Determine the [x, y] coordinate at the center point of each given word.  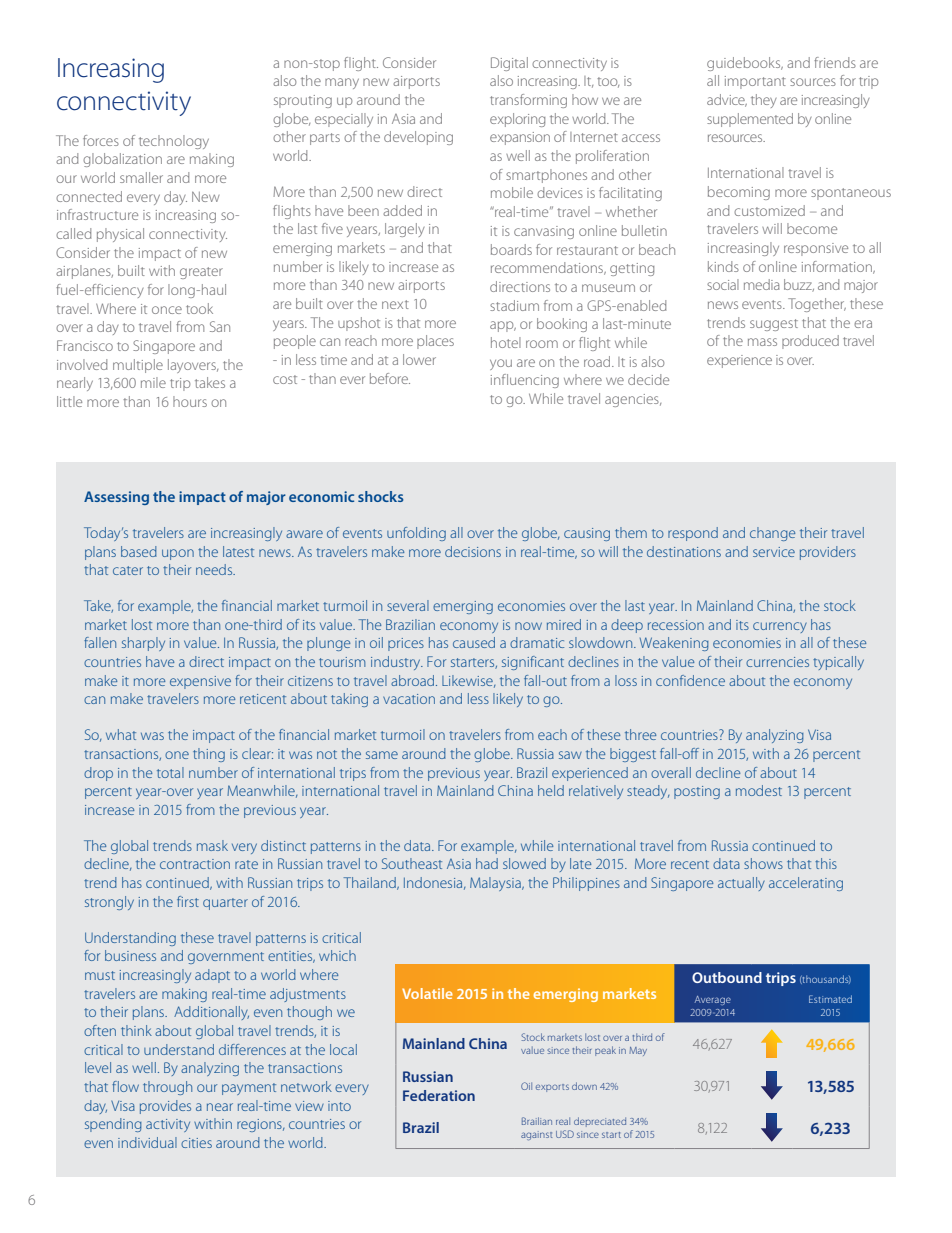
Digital [509, 64]
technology [174, 142]
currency [780, 627]
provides [165, 1107]
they [764, 101]
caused [474, 642]
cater [128, 570]
